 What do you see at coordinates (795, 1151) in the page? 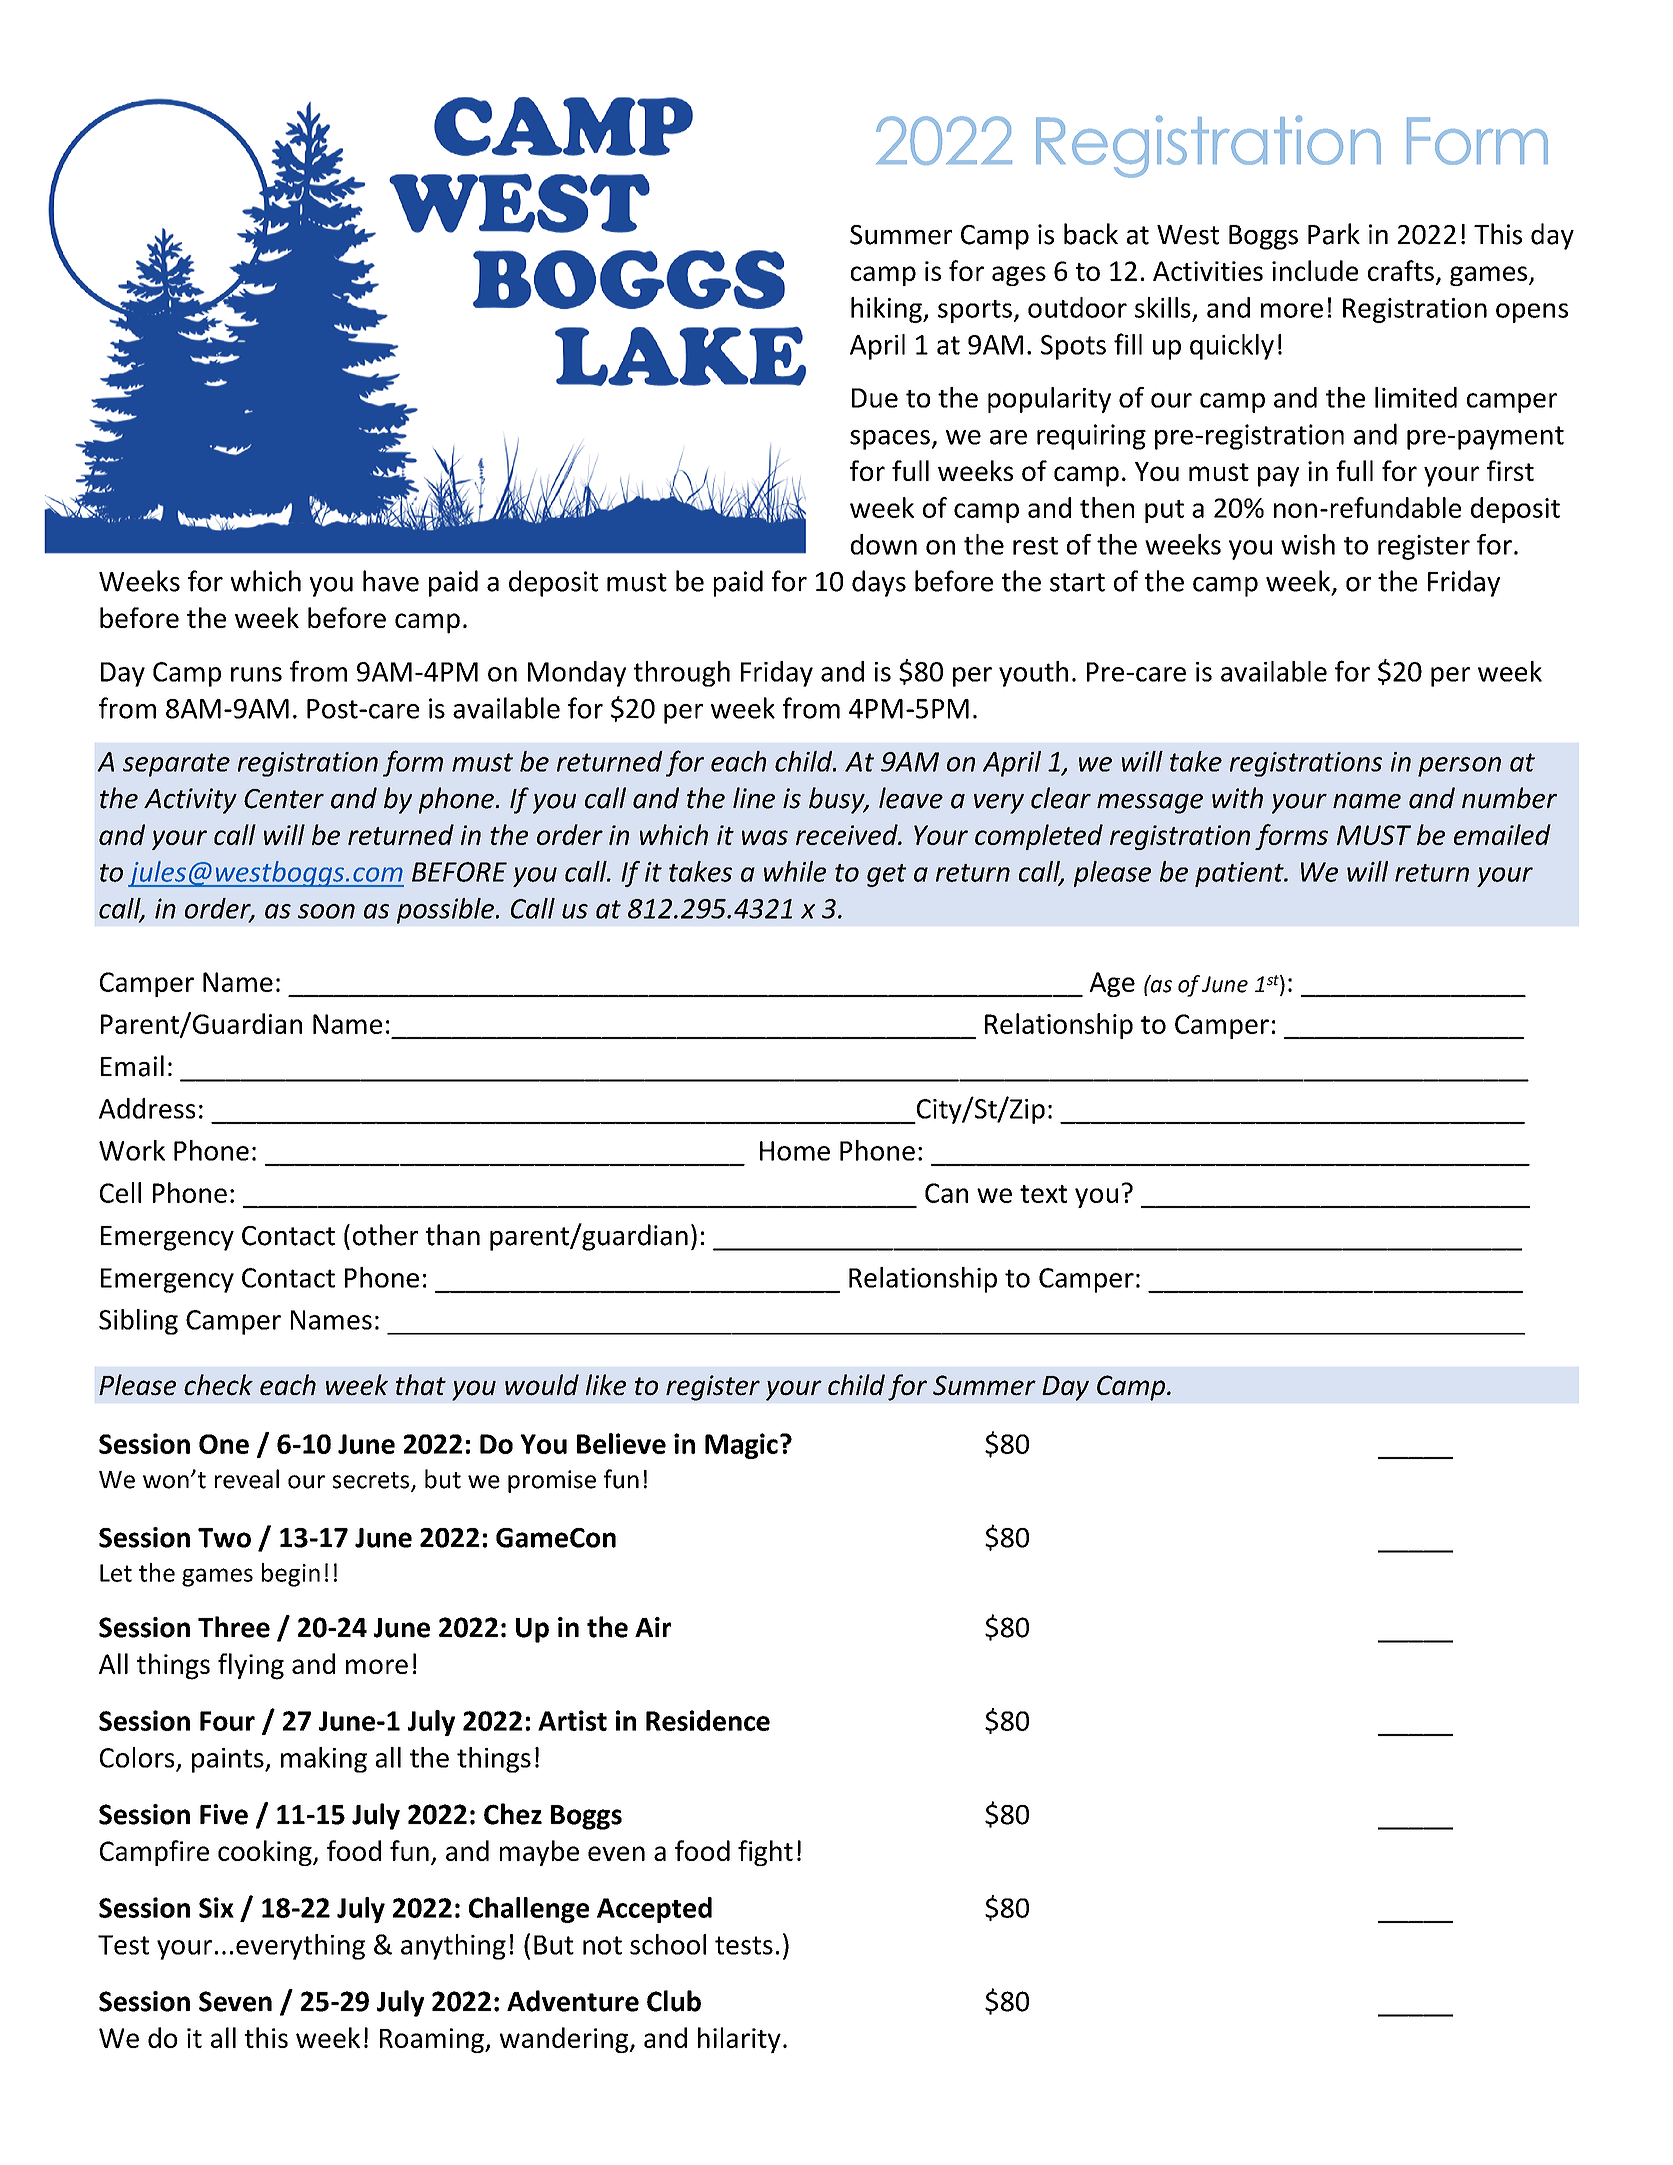
I see `Home` at bounding box center [795, 1151].
